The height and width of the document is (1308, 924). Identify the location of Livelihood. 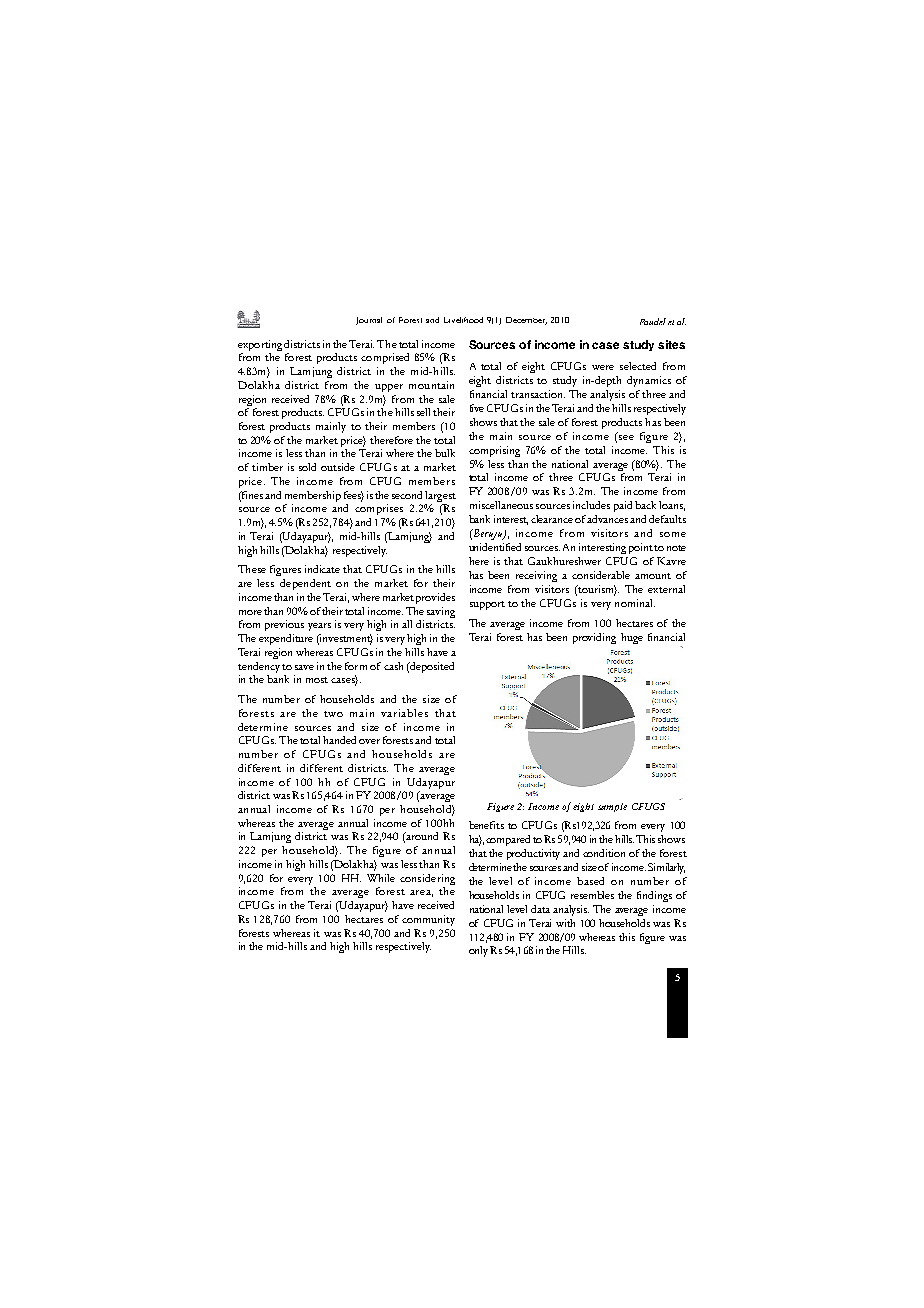
(463, 320).
